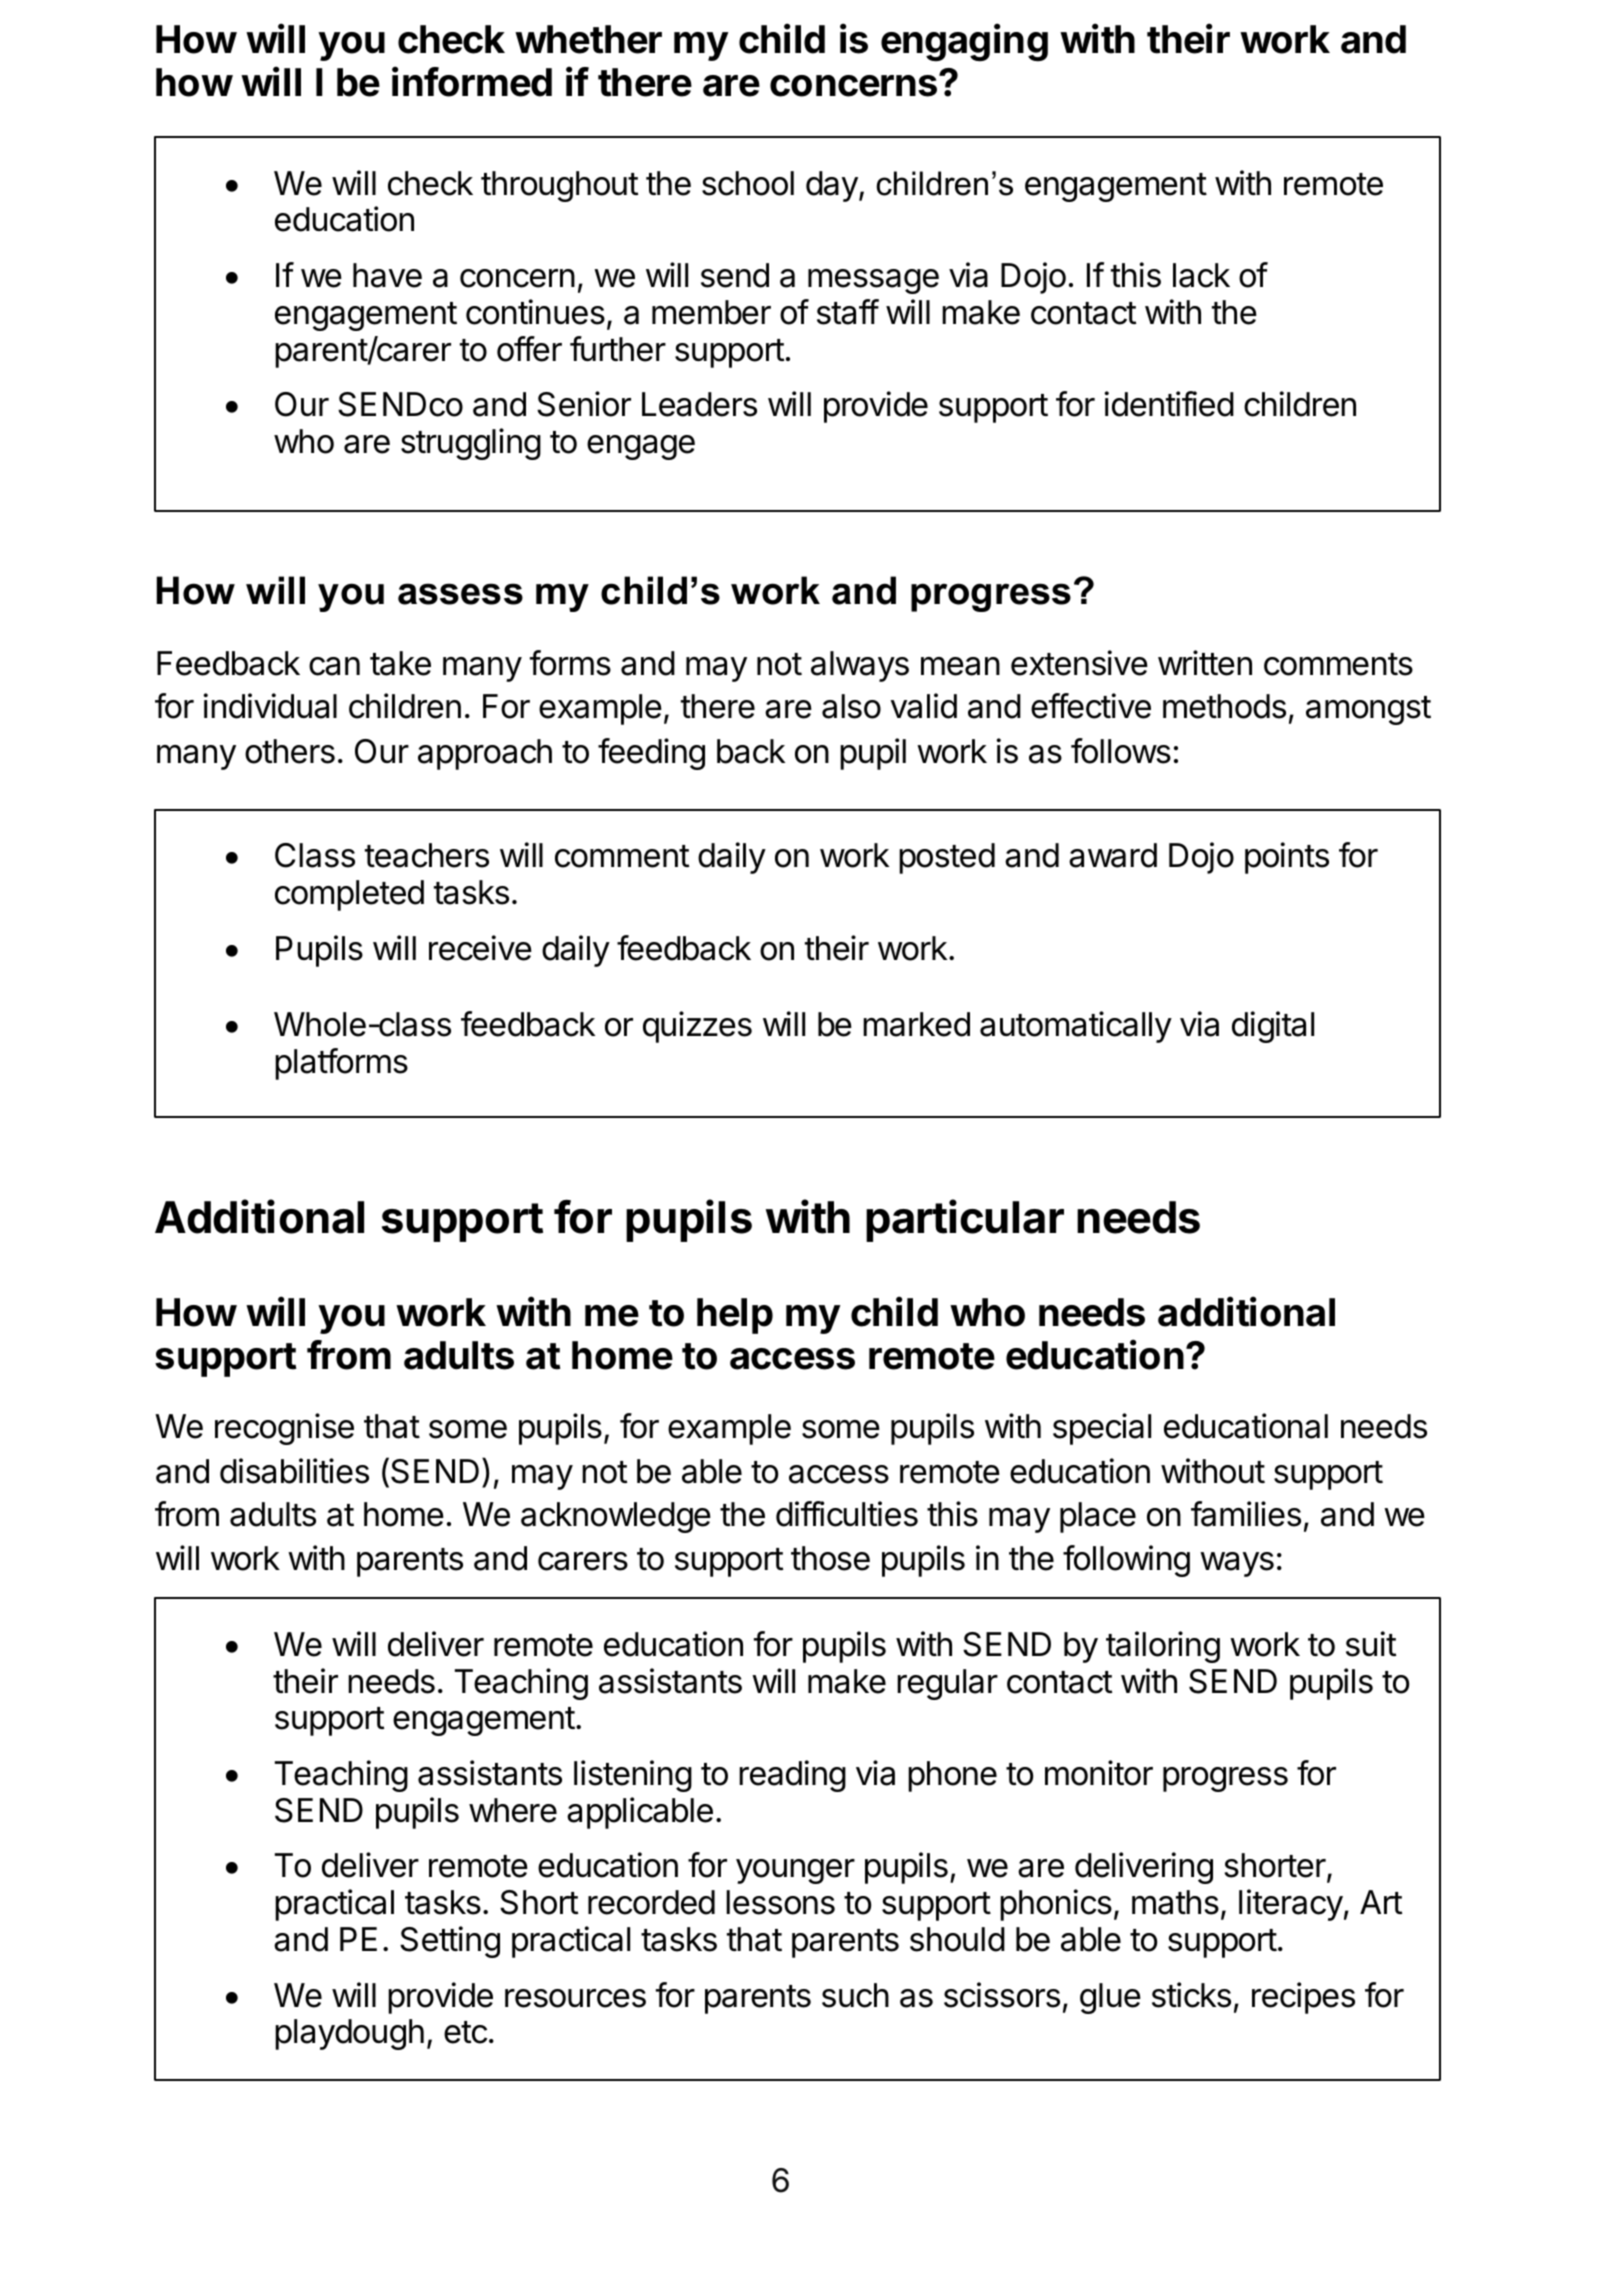 The height and width of the screenshot is (2296, 1623). Describe the element at coordinates (427, 855) in the screenshot. I see `teachers` at that location.
